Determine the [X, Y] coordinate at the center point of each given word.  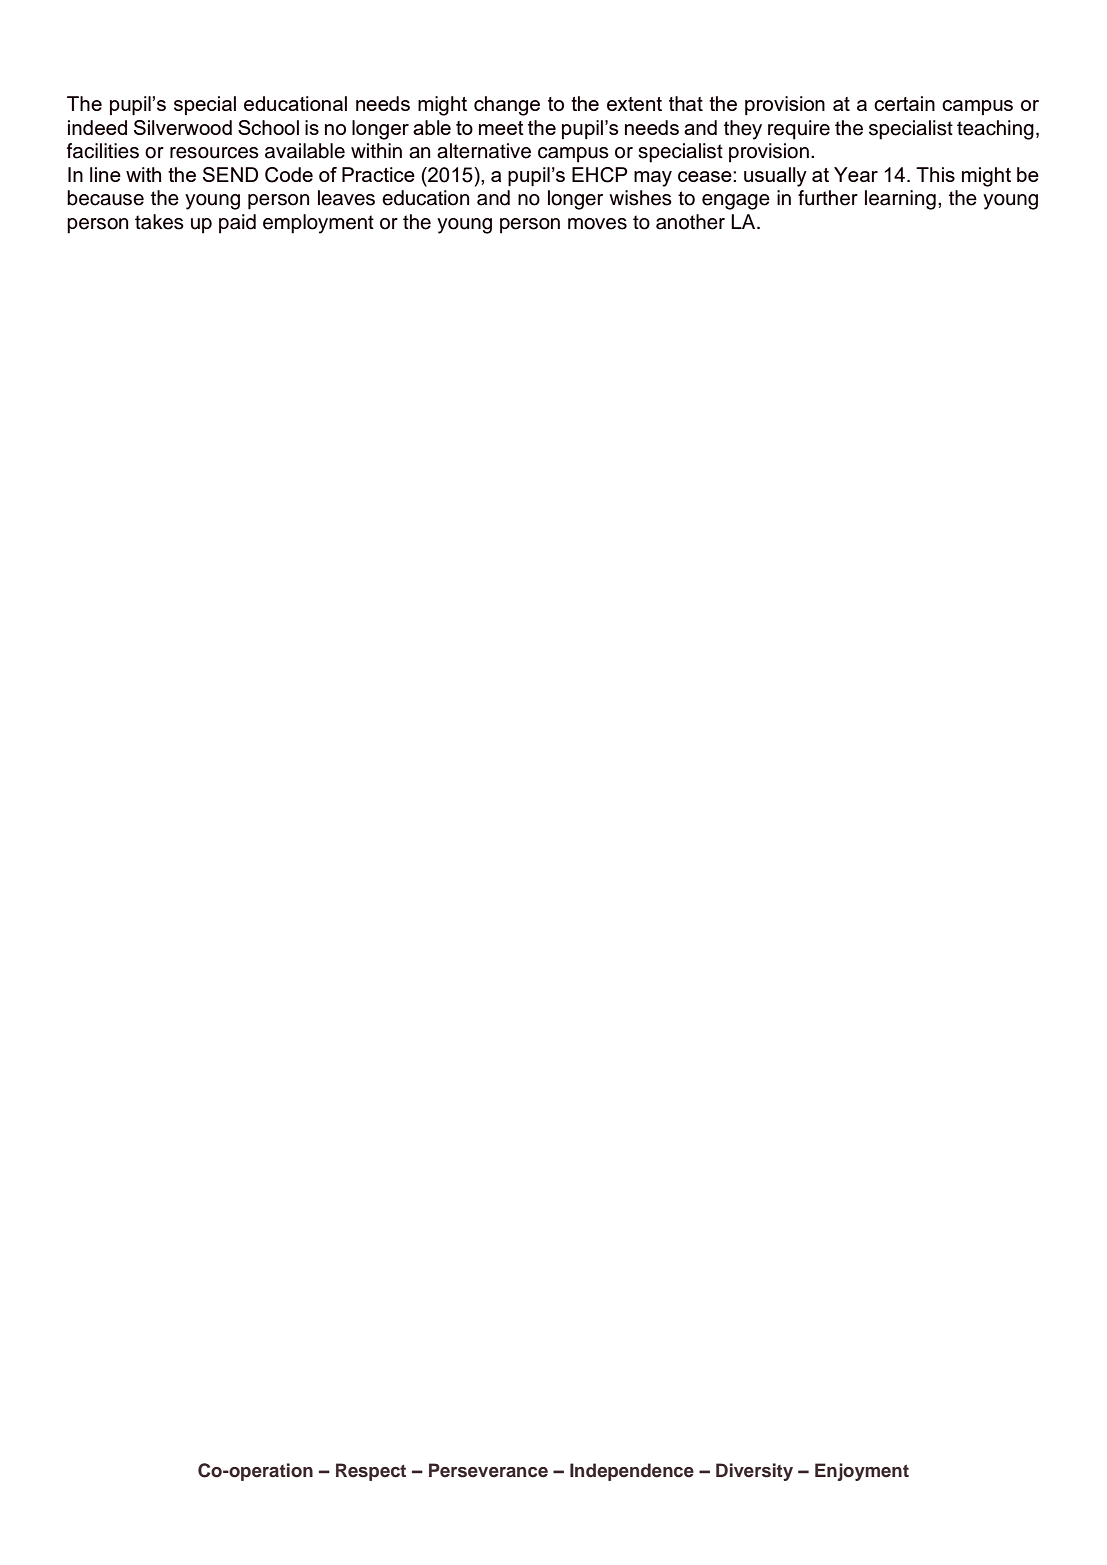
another [690, 222]
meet [501, 128]
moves [597, 224]
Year [856, 174]
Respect [371, 1472]
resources [214, 153]
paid [237, 224]
